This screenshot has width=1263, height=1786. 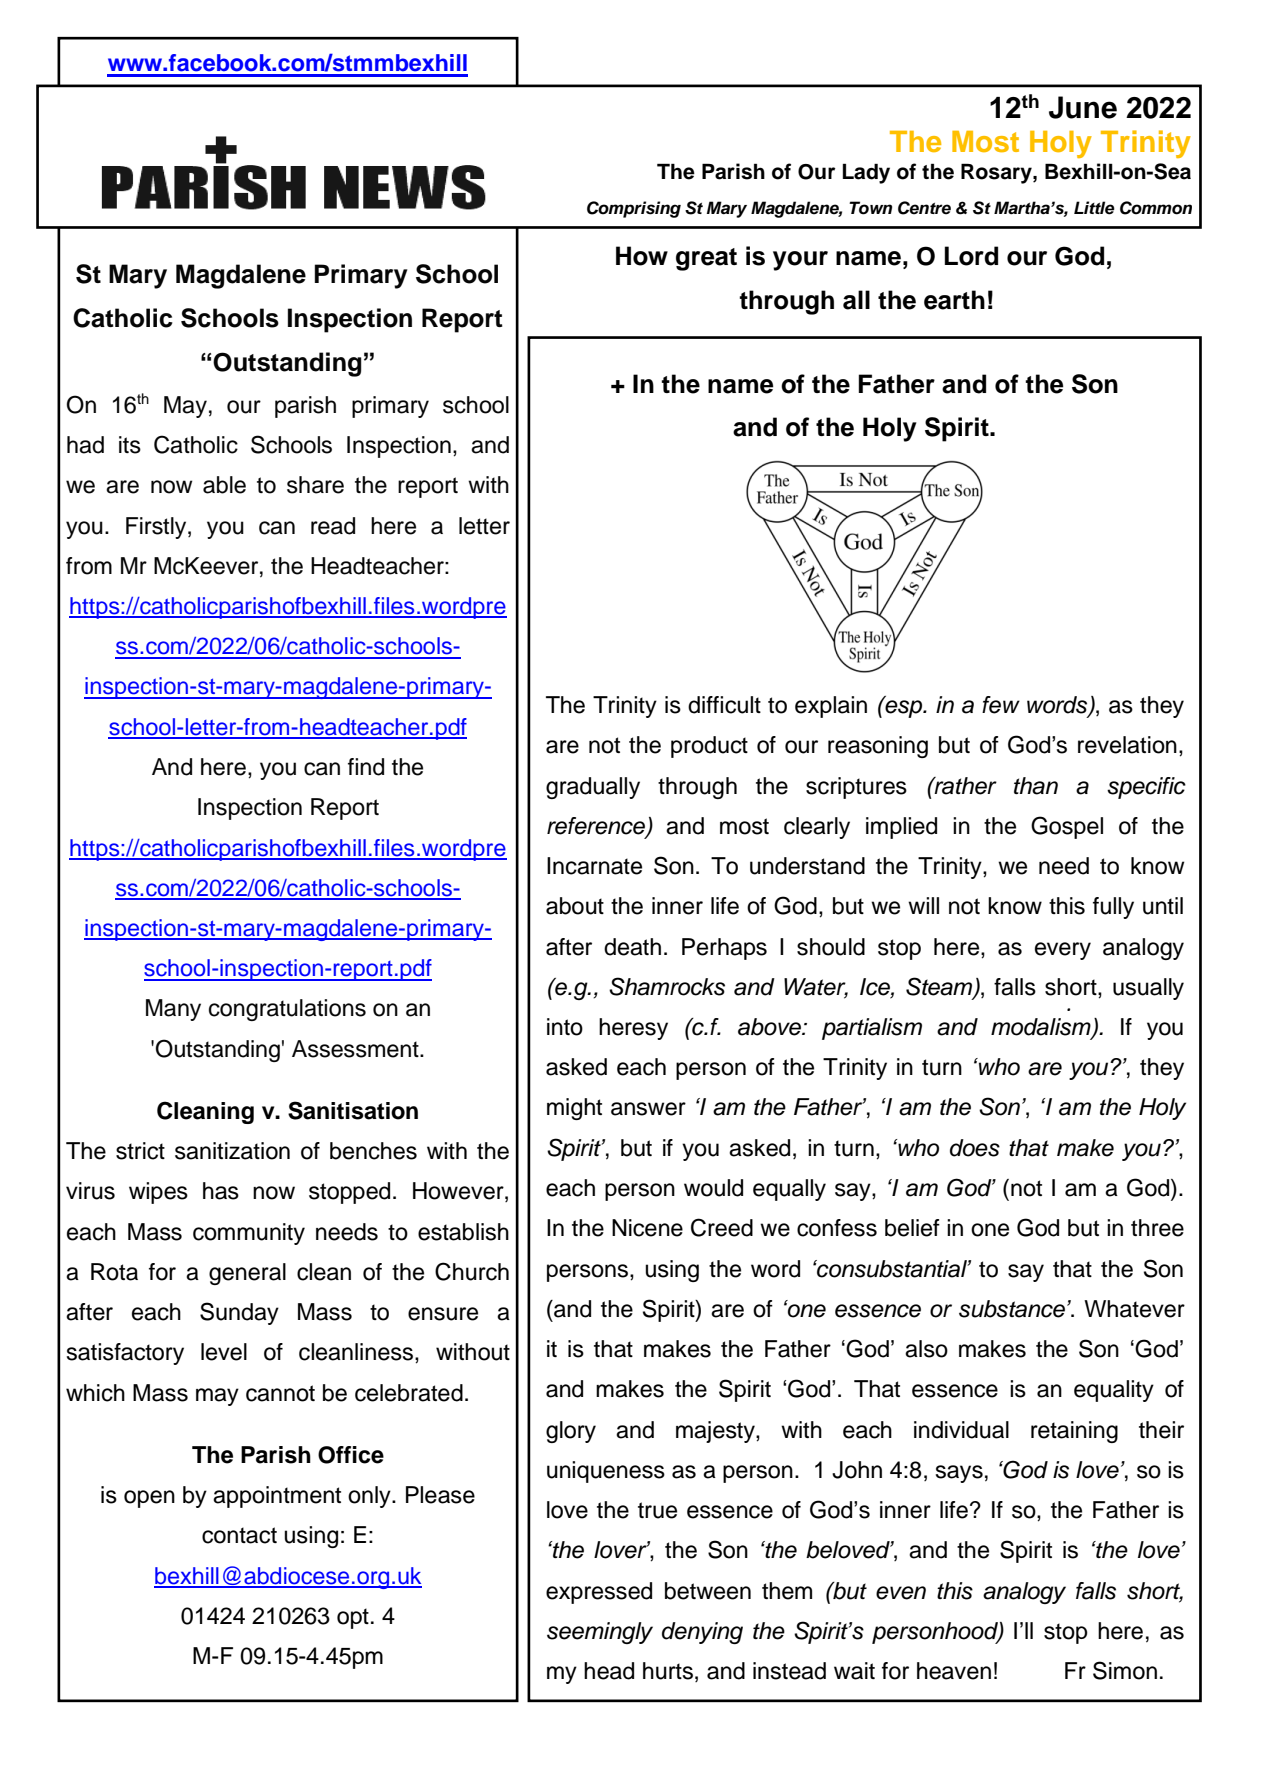 What do you see at coordinates (600, 1633) in the screenshot?
I see `seemingly` at bounding box center [600, 1633].
